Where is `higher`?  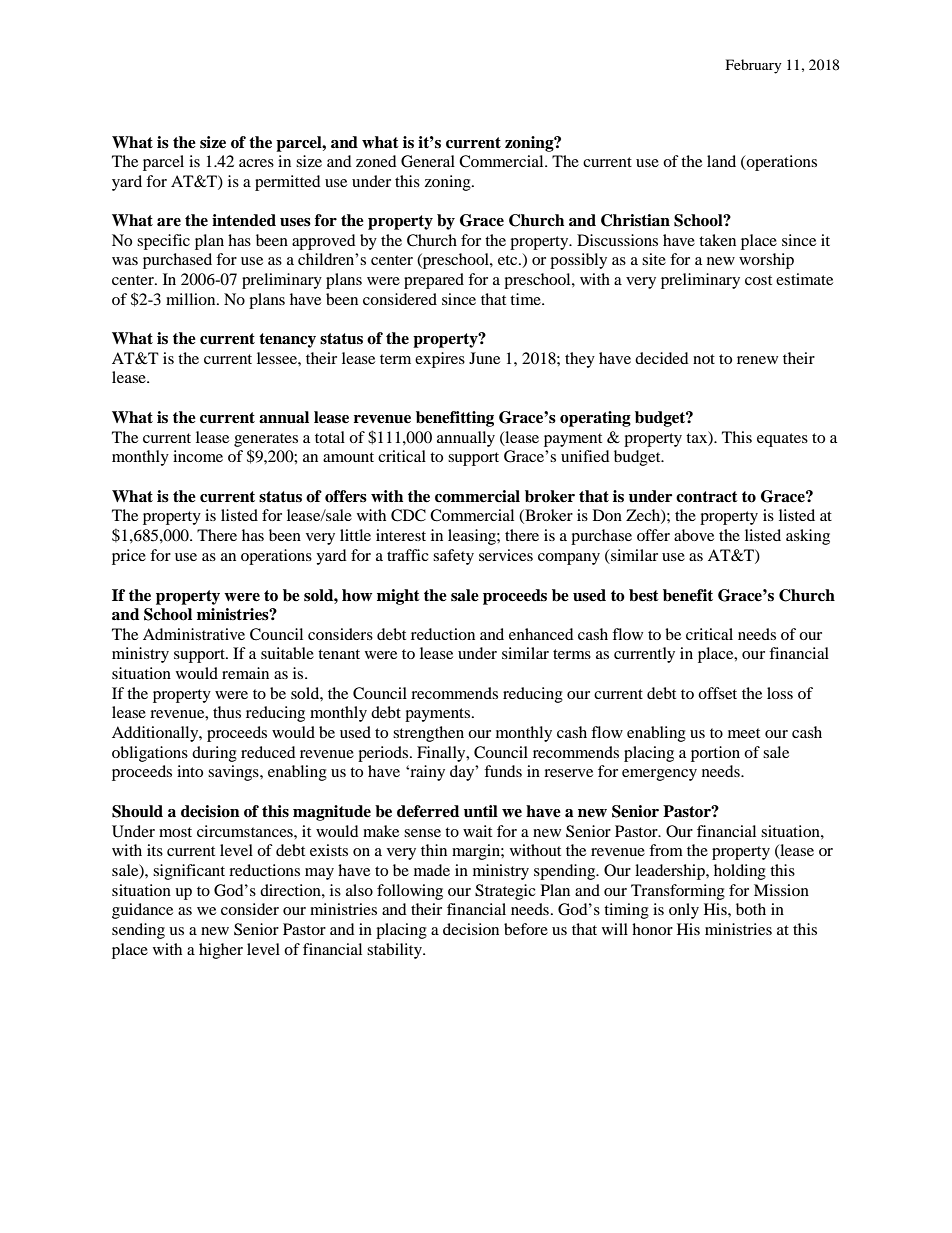
higher is located at coordinates (221, 951).
